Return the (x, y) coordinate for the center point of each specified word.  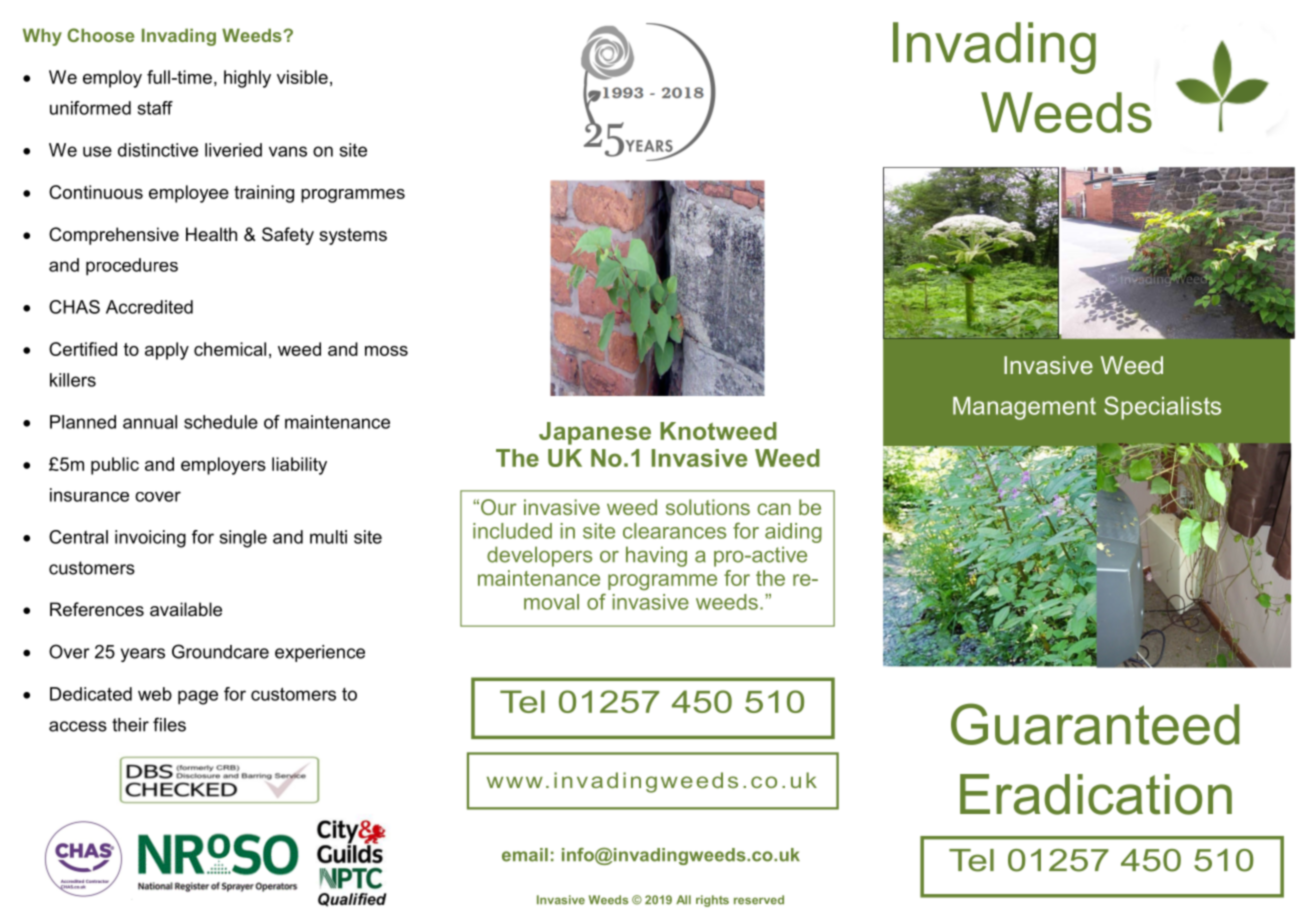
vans (288, 151)
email (525, 855)
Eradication (1096, 794)
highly (247, 79)
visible (302, 77)
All (683, 899)
